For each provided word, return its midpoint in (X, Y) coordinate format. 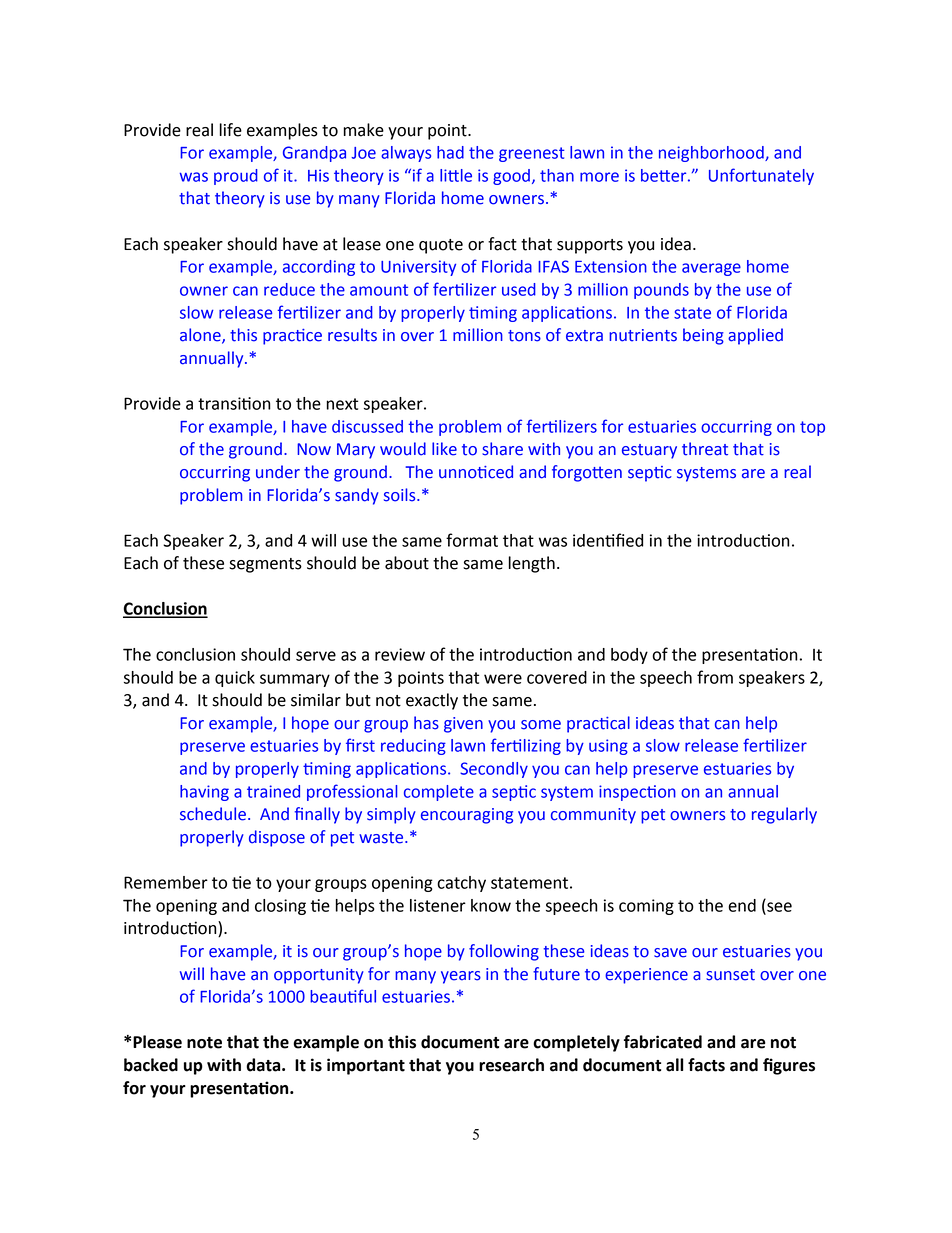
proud (236, 177)
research (511, 1065)
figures (789, 1066)
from (715, 677)
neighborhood (712, 154)
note (204, 1043)
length (532, 564)
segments (265, 565)
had (450, 152)
